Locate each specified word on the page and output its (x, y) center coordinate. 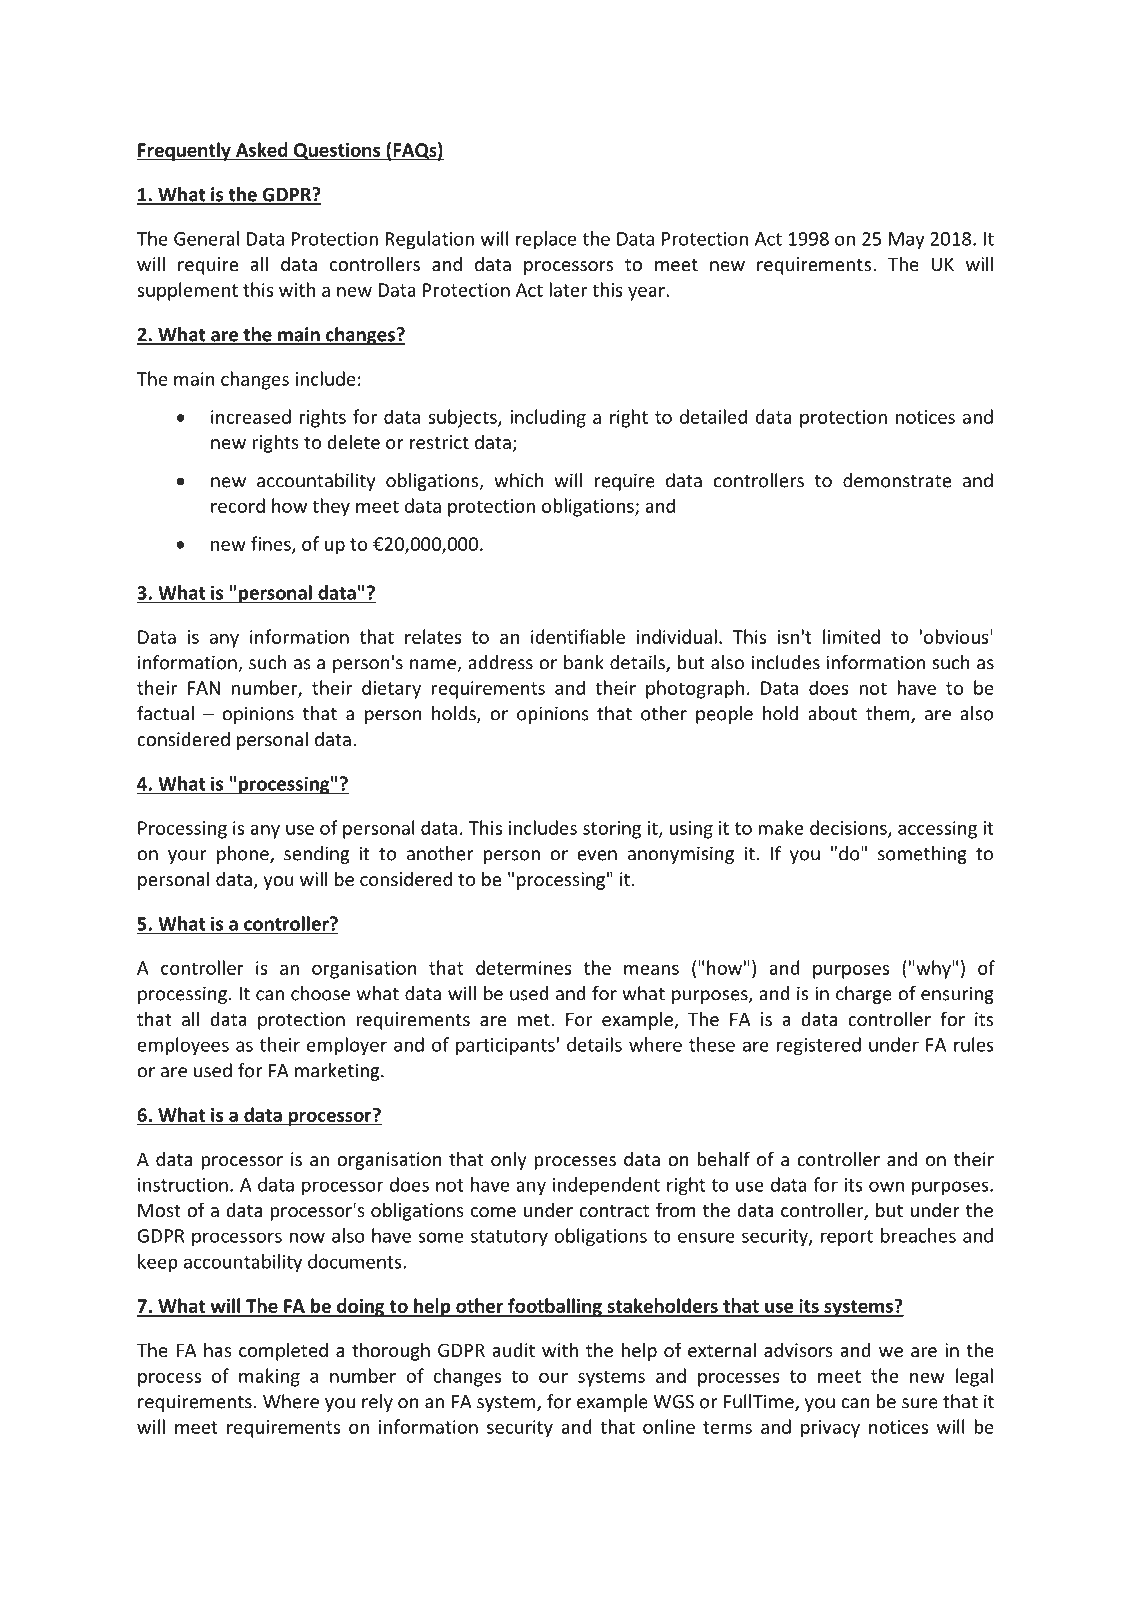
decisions (849, 828)
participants (505, 1046)
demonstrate (897, 480)
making (269, 1377)
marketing (338, 1072)
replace (546, 240)
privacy (830, 1429)
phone (244, 855)
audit (513, 1349)
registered (819, 1046)
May (907, 241)
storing (612, 830)
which (519, 480)
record (238, 505)
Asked (261, 149)
